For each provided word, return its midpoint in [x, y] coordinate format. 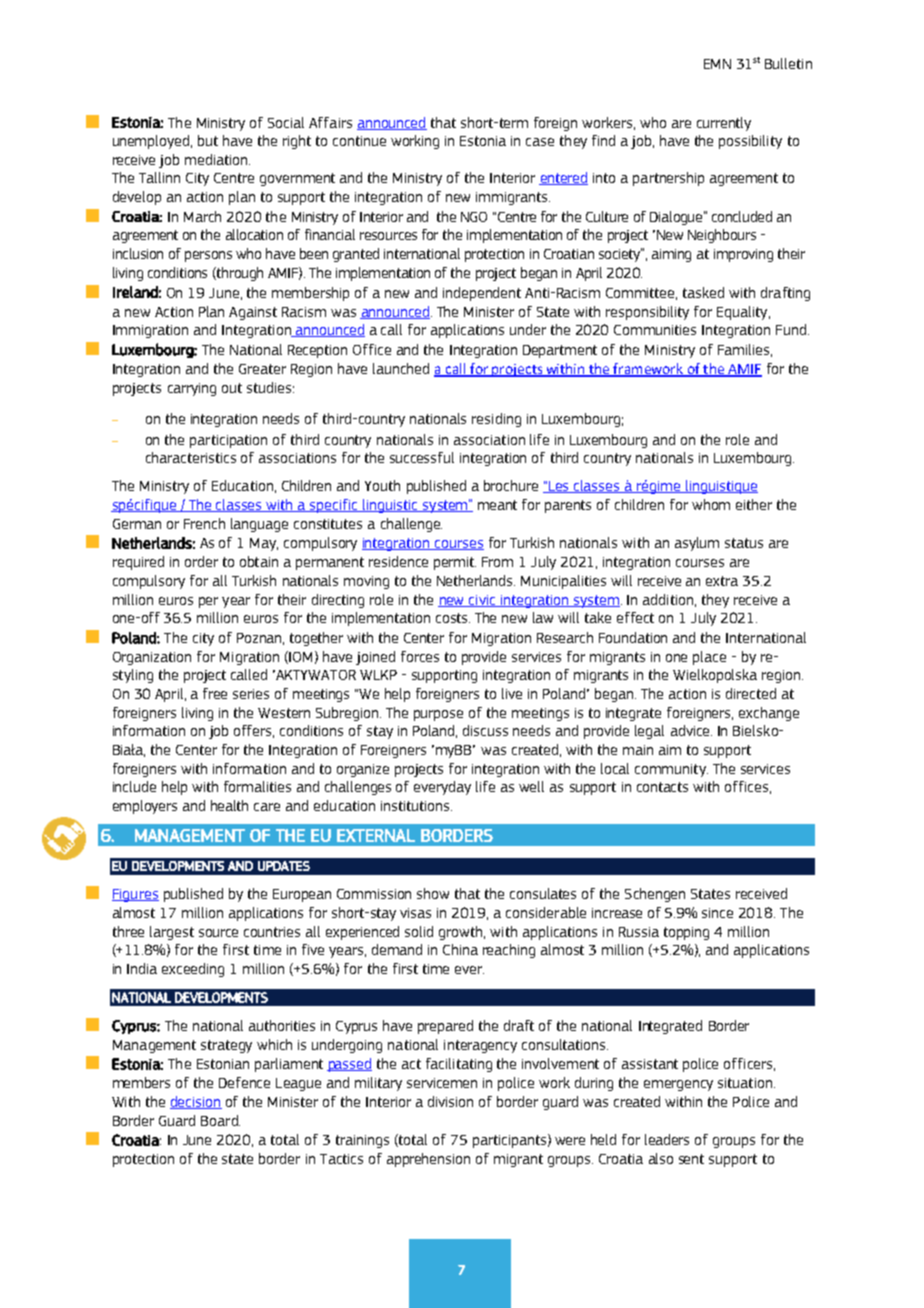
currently [724, 124]
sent [691, 1159]
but [208, 140]
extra [722, 581]
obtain [259, 561]
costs [453, 618]
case [540, 142]
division [450, 1101]
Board [220, 1120]
